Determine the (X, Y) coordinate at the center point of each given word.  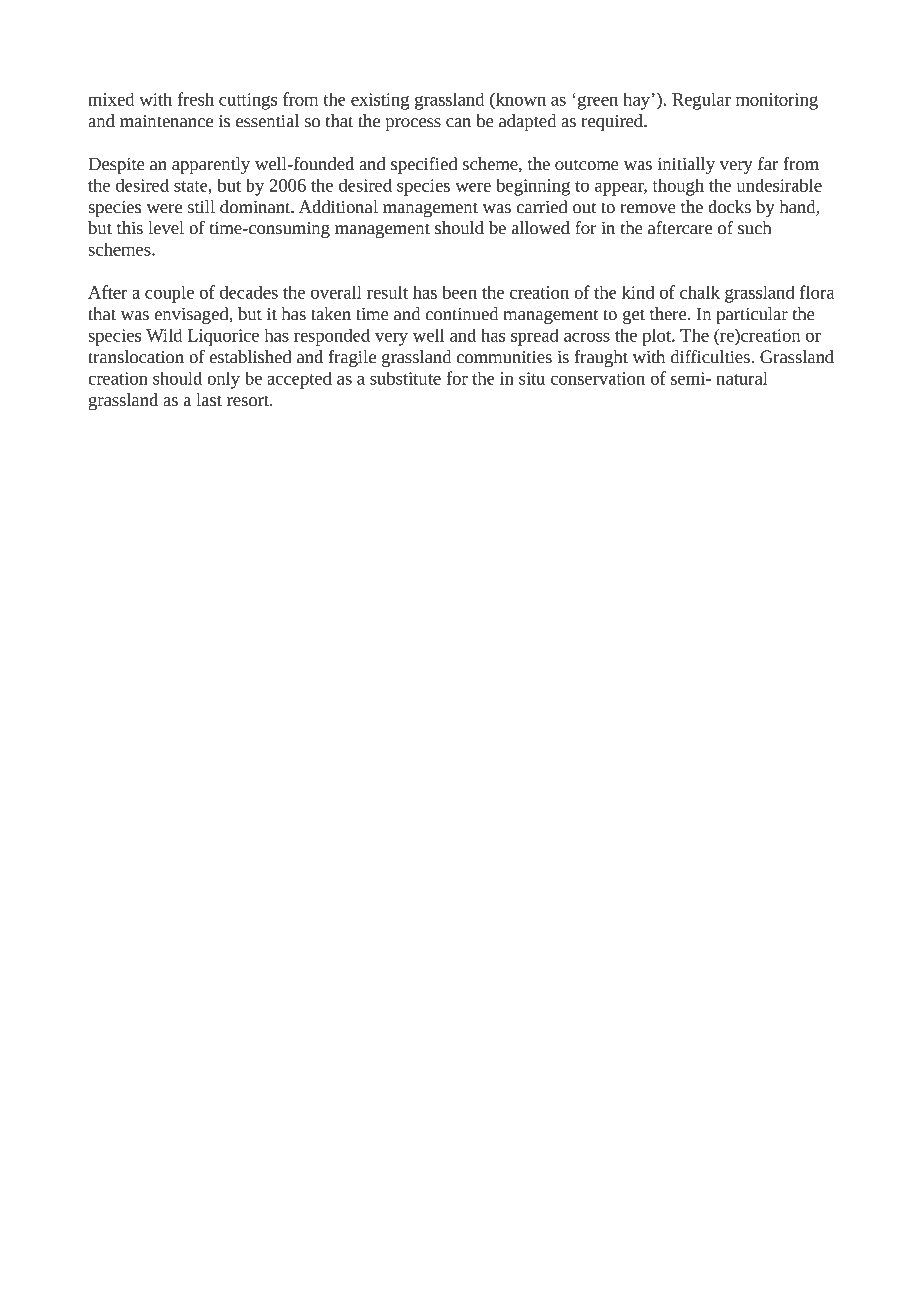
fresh (195, 99)
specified (424, 165)
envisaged (193, 315)
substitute (405, 378)
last (209, 400)
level (166, 228)
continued (462, 314)
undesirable (779, 185)
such (754, 228)
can (458, 123)
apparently (211, 165)
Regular (701, 101)
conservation (598, 378)
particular (752, 315)
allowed (541, 228)
